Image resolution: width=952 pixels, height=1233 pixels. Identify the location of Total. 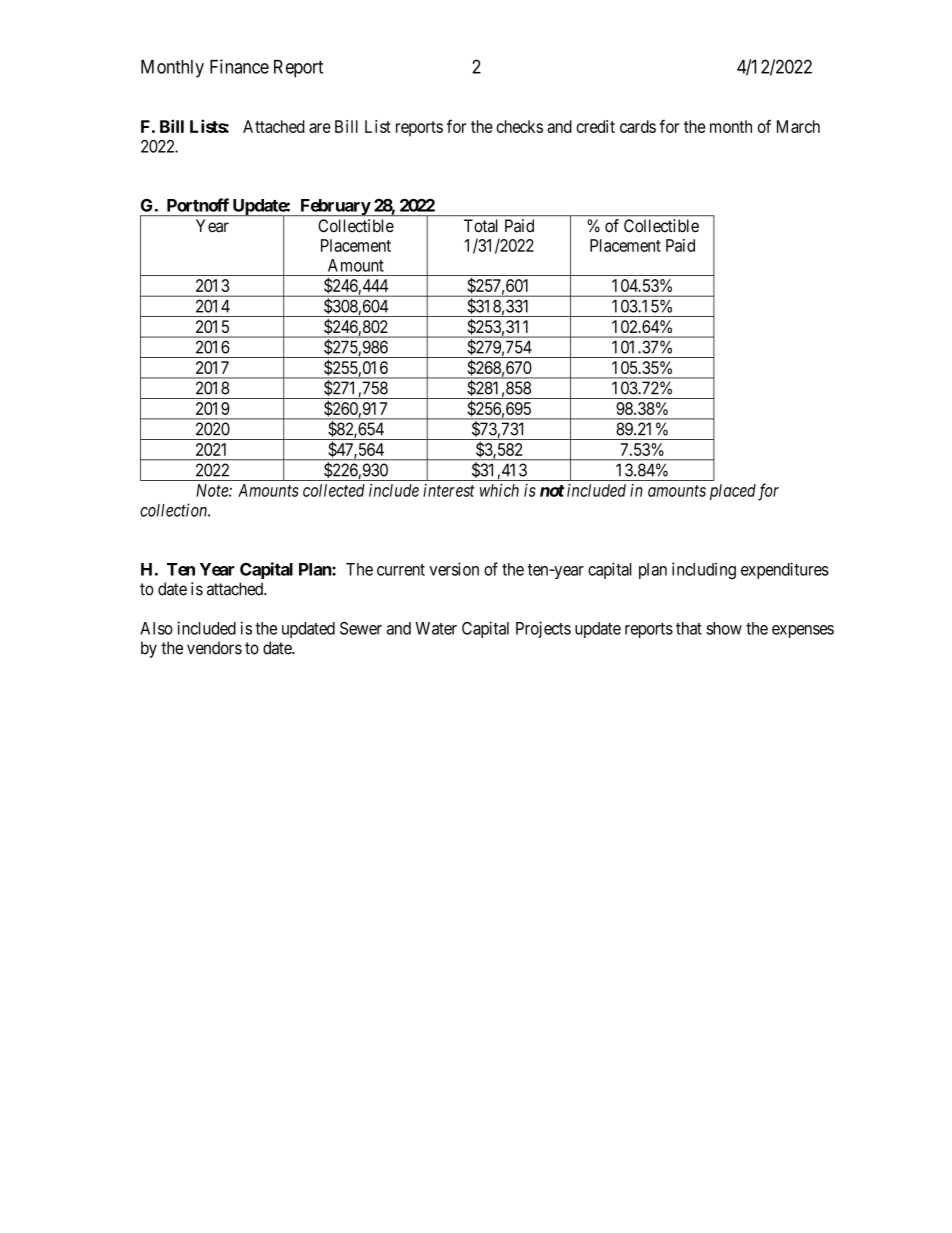
(481, 226).
